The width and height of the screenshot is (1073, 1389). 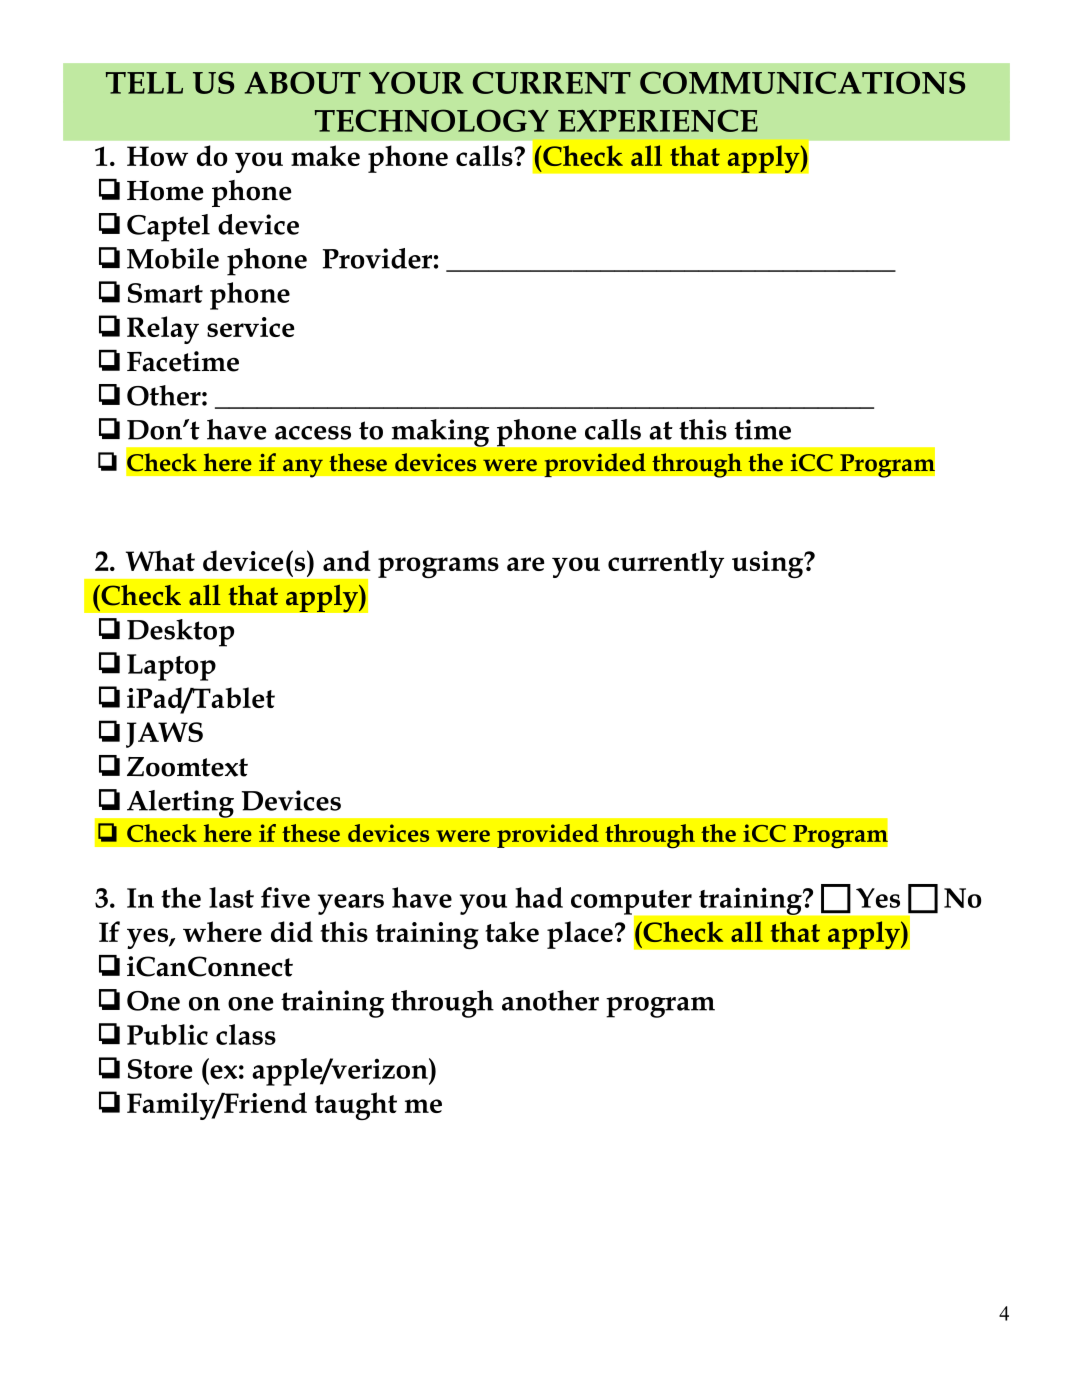 What do you see at coordinates (231, 897) in the screenshot?
I see `last` at bounding box center [231, 897].
